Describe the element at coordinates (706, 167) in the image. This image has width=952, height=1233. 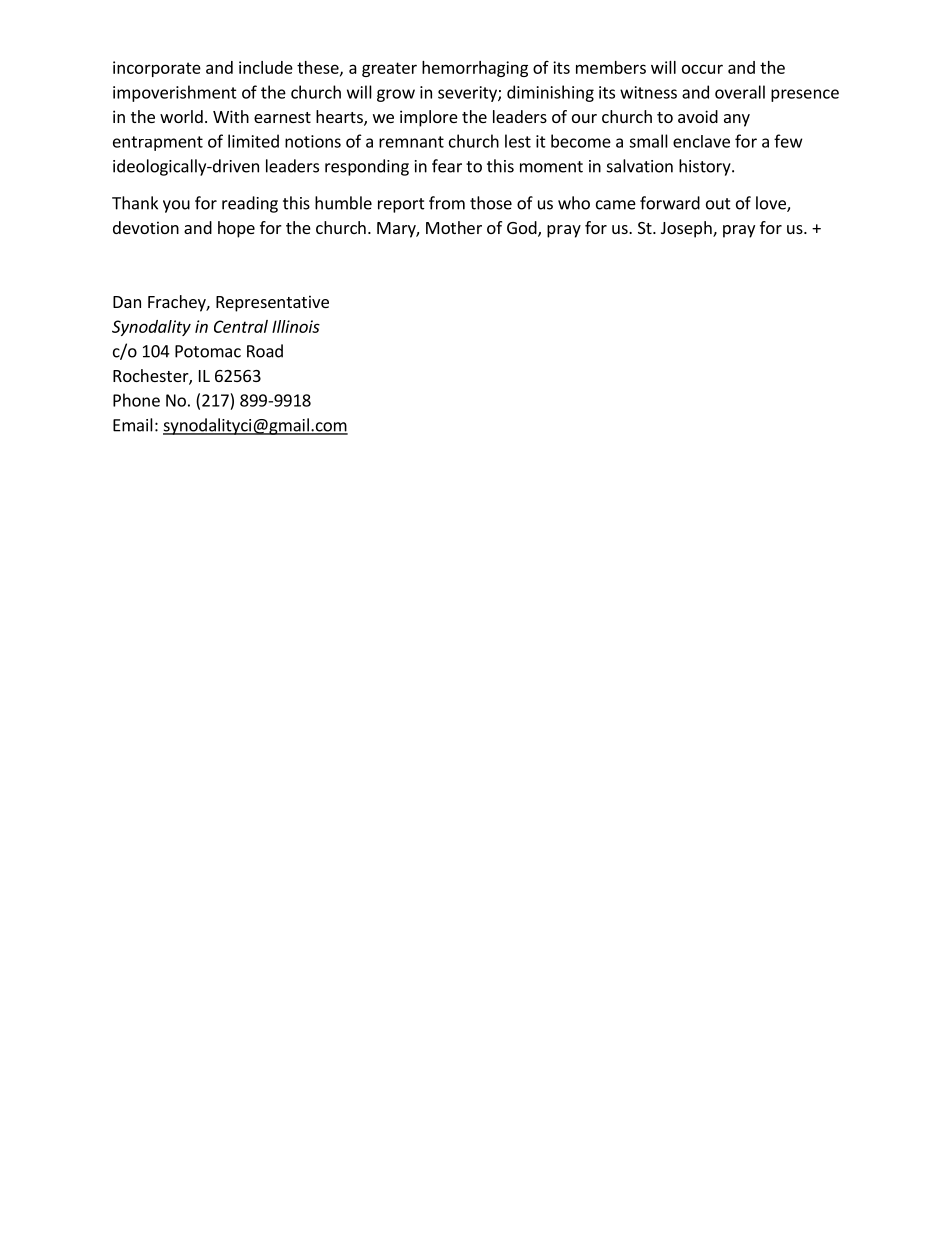
I see `history` at that location.
